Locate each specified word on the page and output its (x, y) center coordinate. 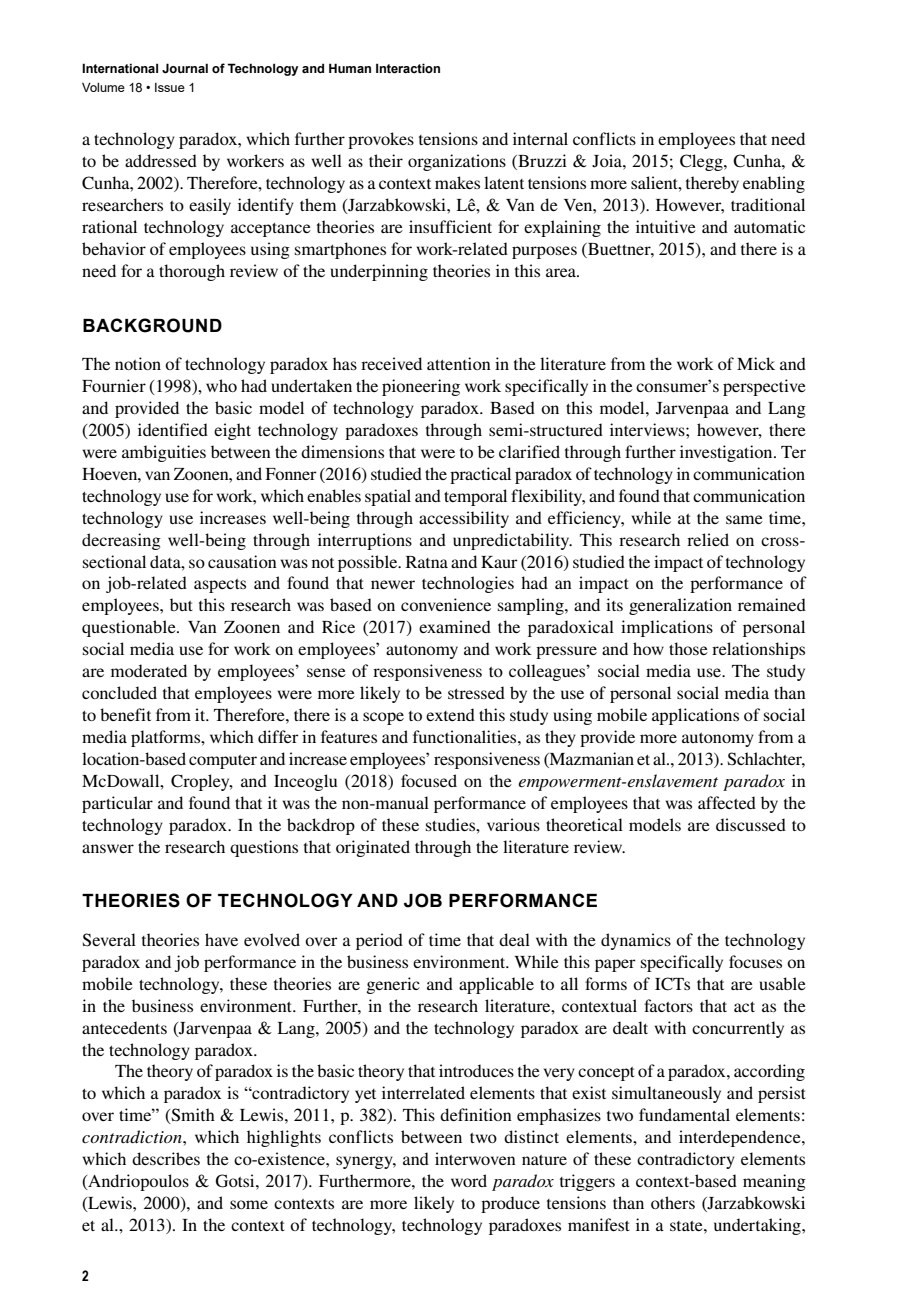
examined (455, 626)
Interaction (408, 68)
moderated (149, 670)
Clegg (702, 162)
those (688, 648)
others (673, 1202)
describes (166, 1158)
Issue (170, 87)
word (469, 1180)
